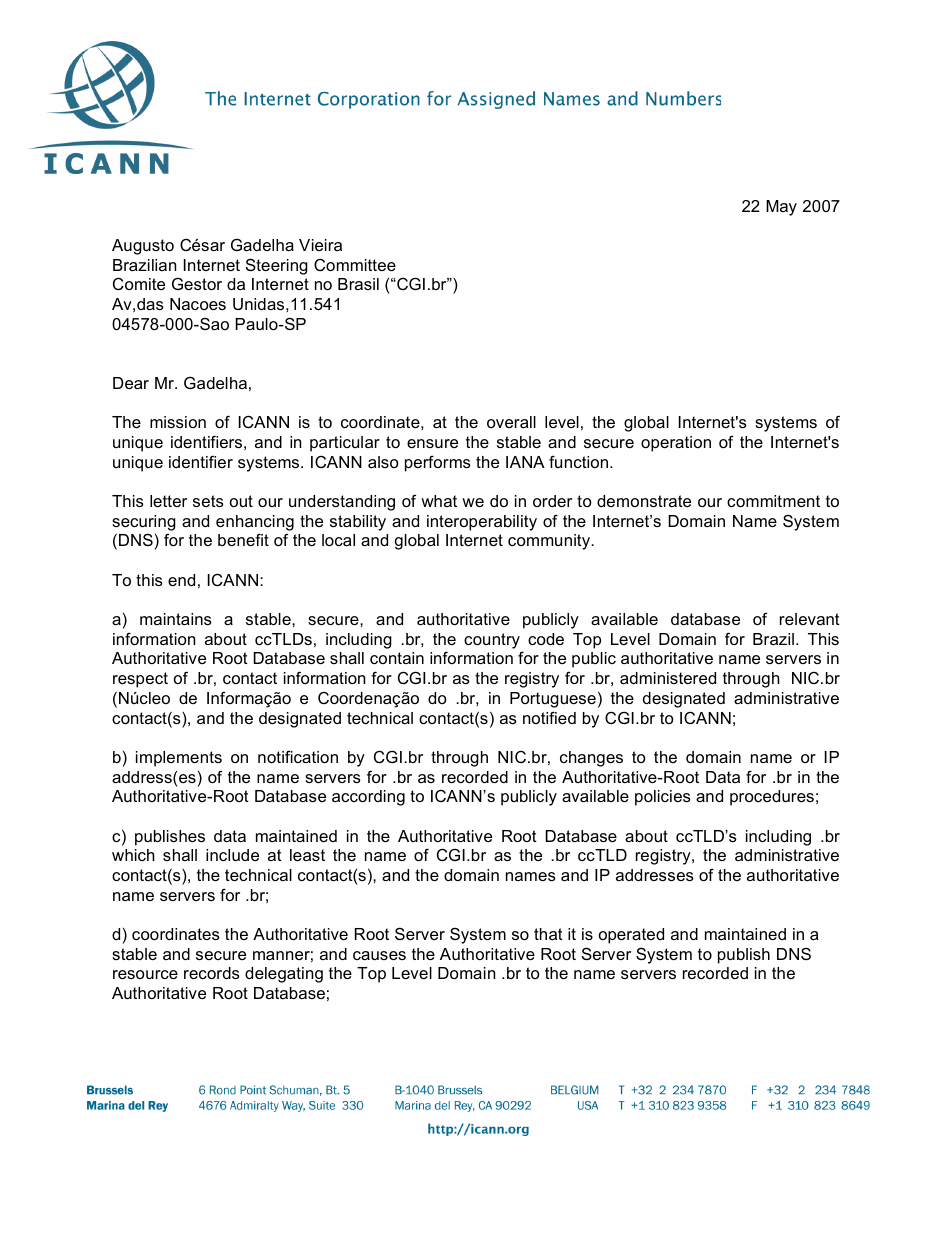 The image size is (952, 1233). What do you see at coordinates (368, 798) in the screenshot?
I see `according` at bounding box center [368, 798].
